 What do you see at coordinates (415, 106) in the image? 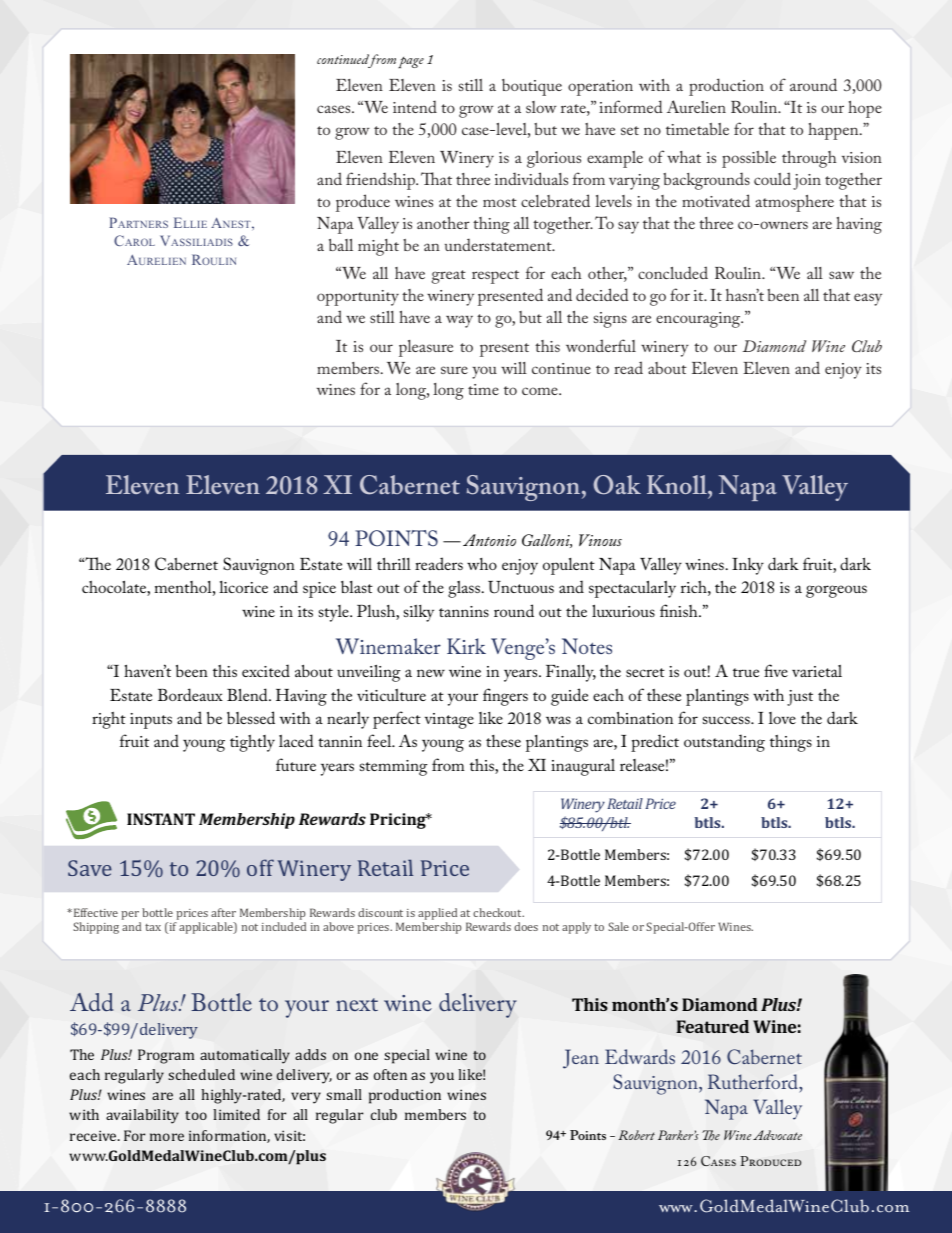
I see `intend` at bounding box center [415, 106].
